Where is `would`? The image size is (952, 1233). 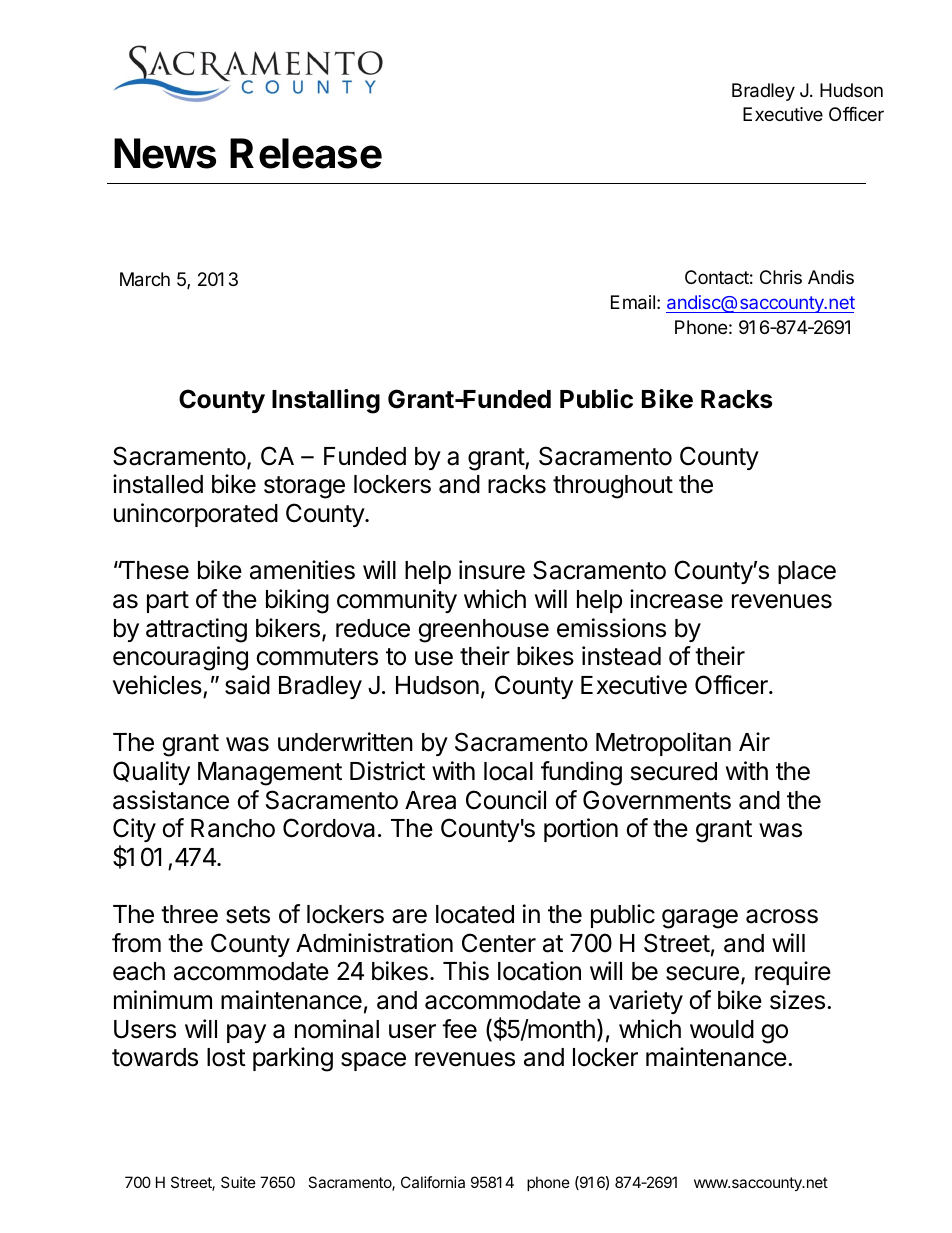
would is located at coordinates (722, 1029).
